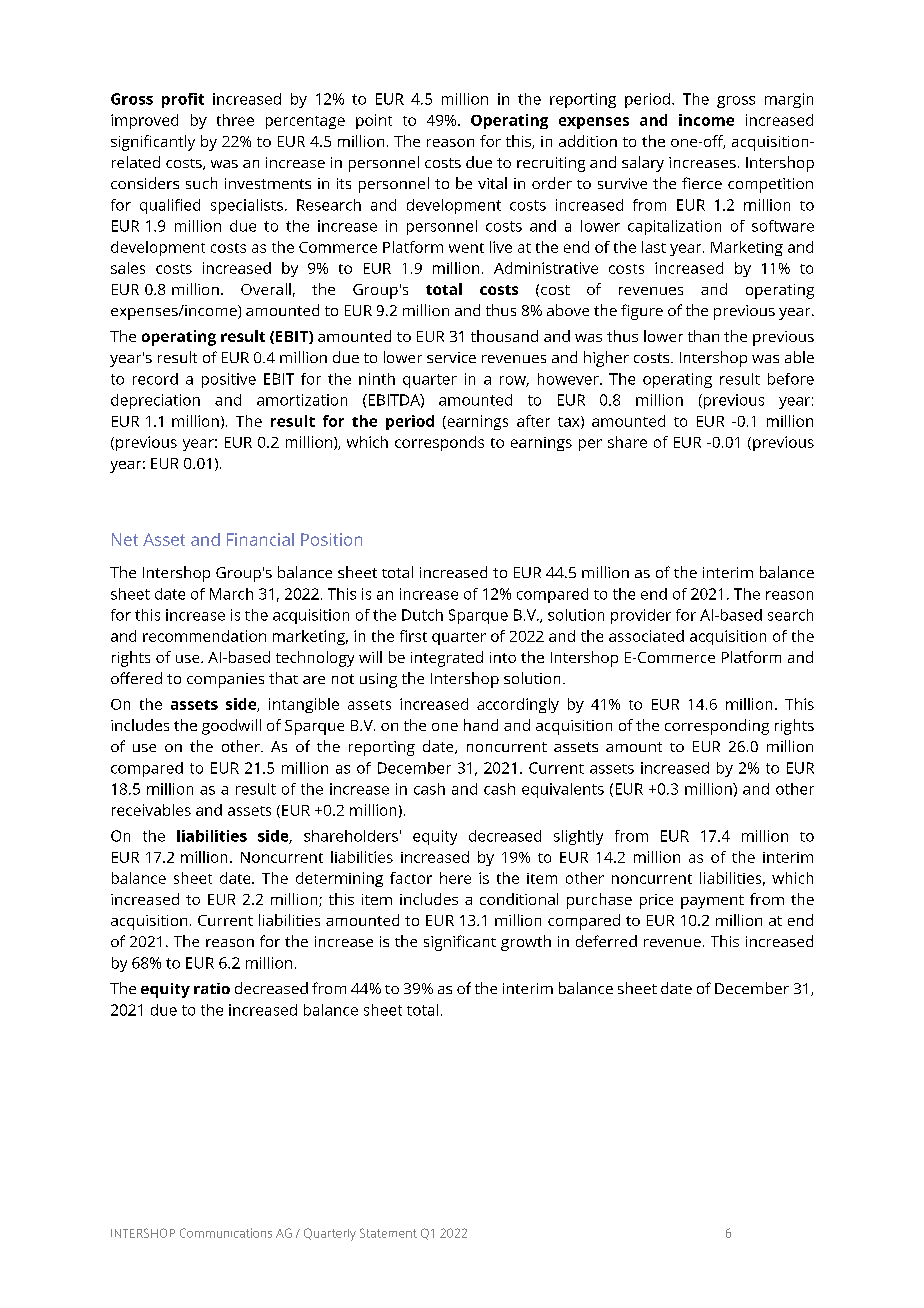  Describe the element at coordinates (717, 727) in the page. I see `corresponding` at that location.
